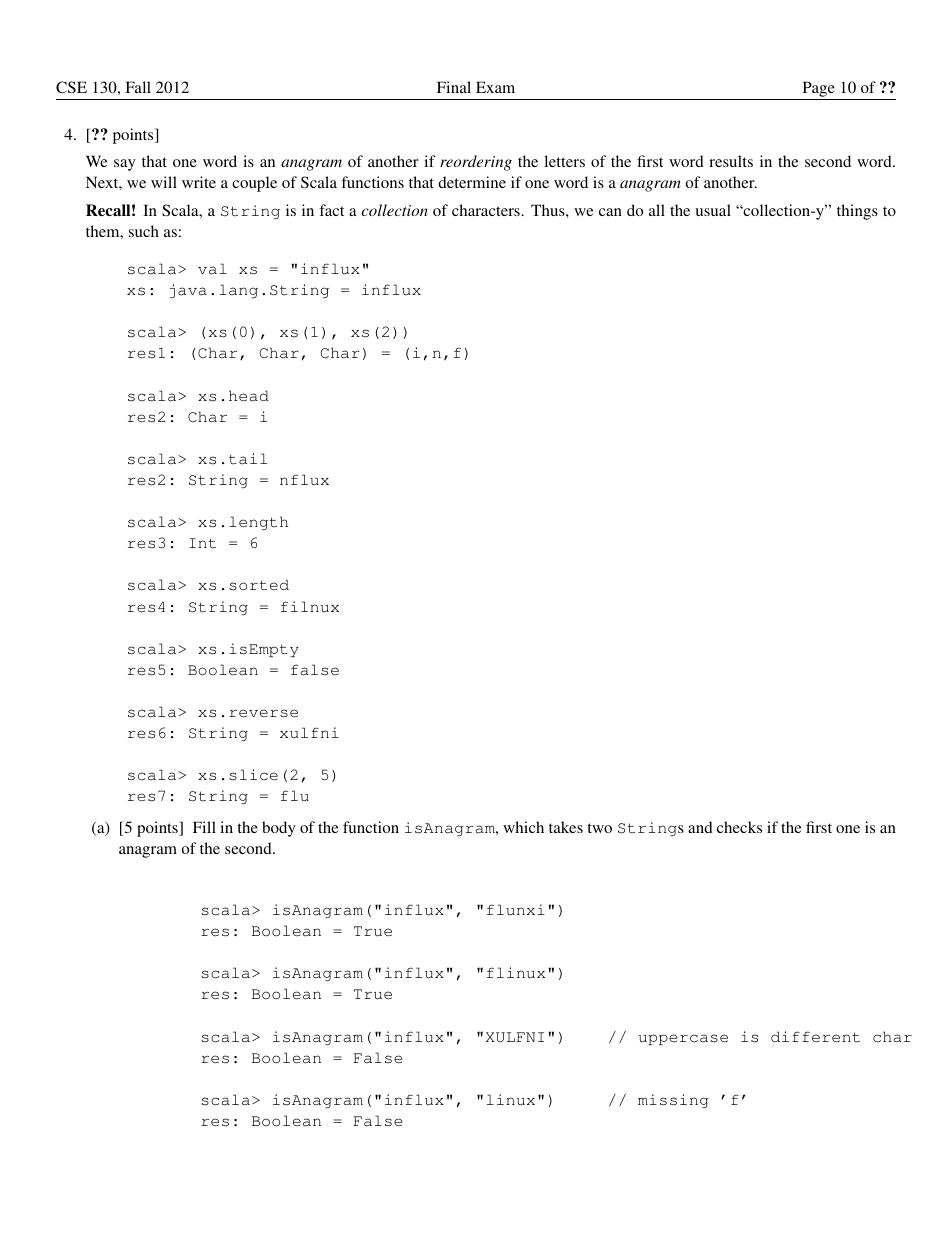  I want to click on Fall, so click(138, 87).
